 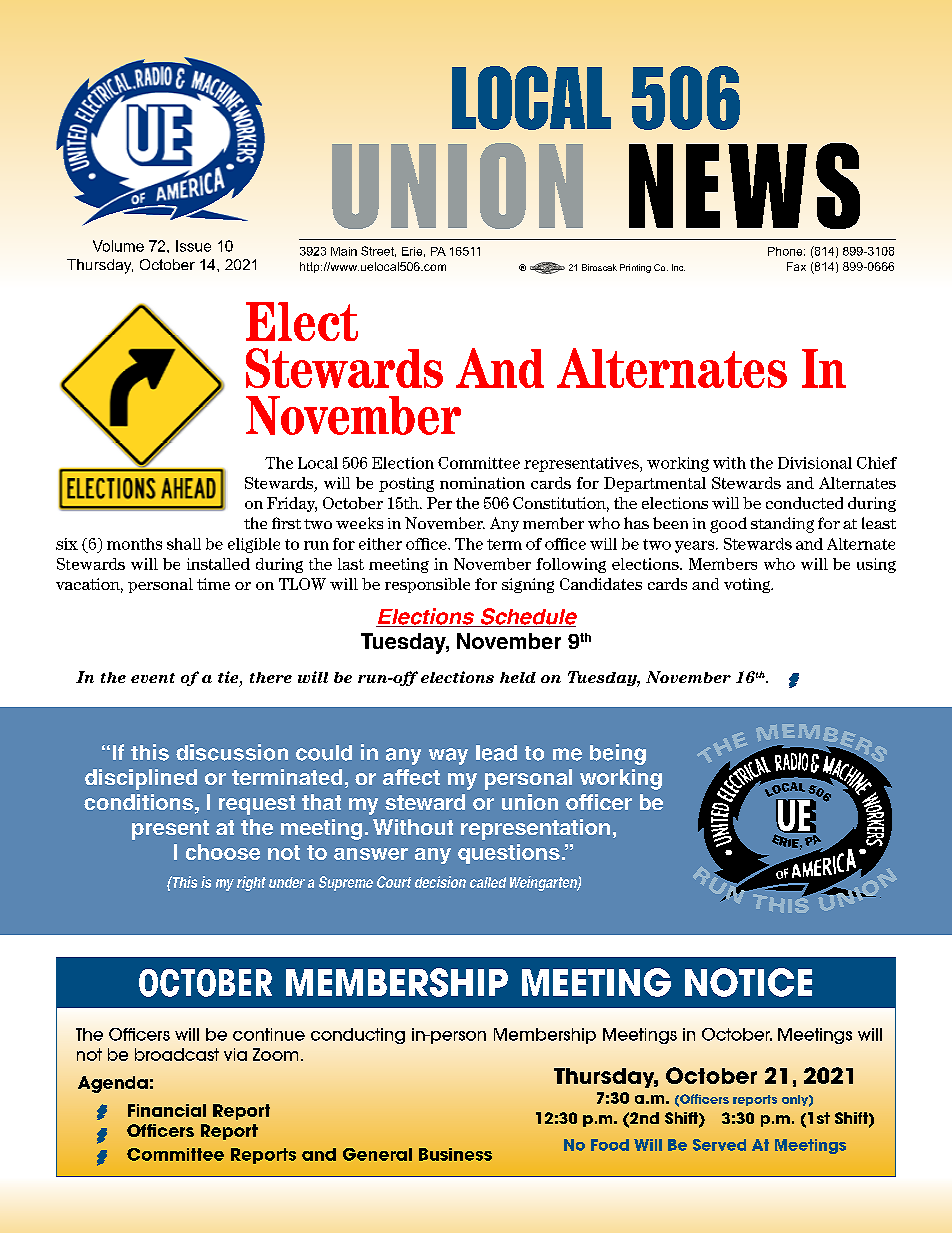 I want to click on Business, so click(x=455, y=1154).
